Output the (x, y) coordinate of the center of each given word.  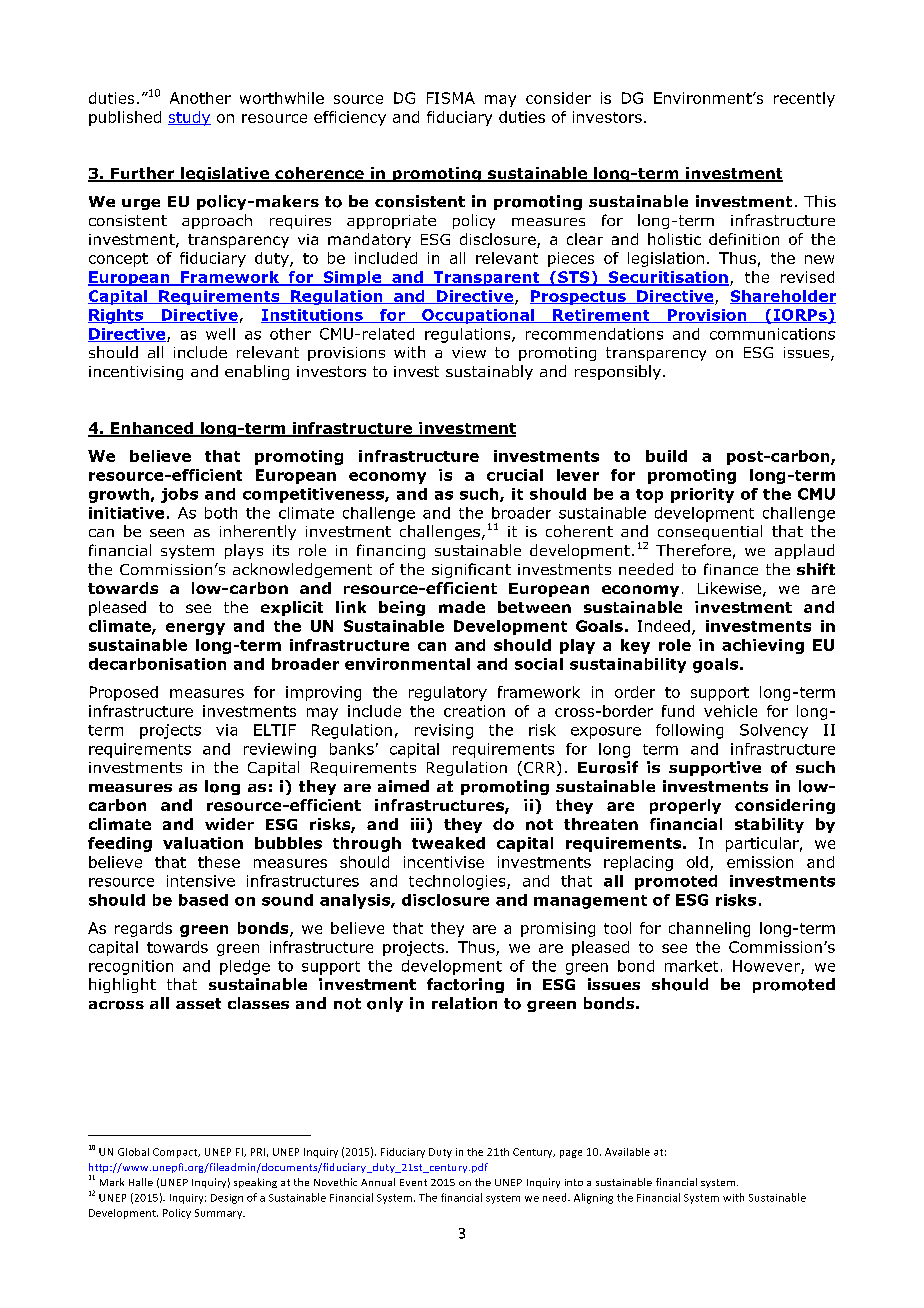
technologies (458, 882)
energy (195, 629)
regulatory (448, 693)
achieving (763, 646)
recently (804, 99)
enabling (257, 372)
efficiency (350, 118)
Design (227, 1199)
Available (627, 1152)
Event (413, 1182)
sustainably (489, 372)
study (189, 118)
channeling (709, 929)
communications (772, 334)
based (203, 900)
